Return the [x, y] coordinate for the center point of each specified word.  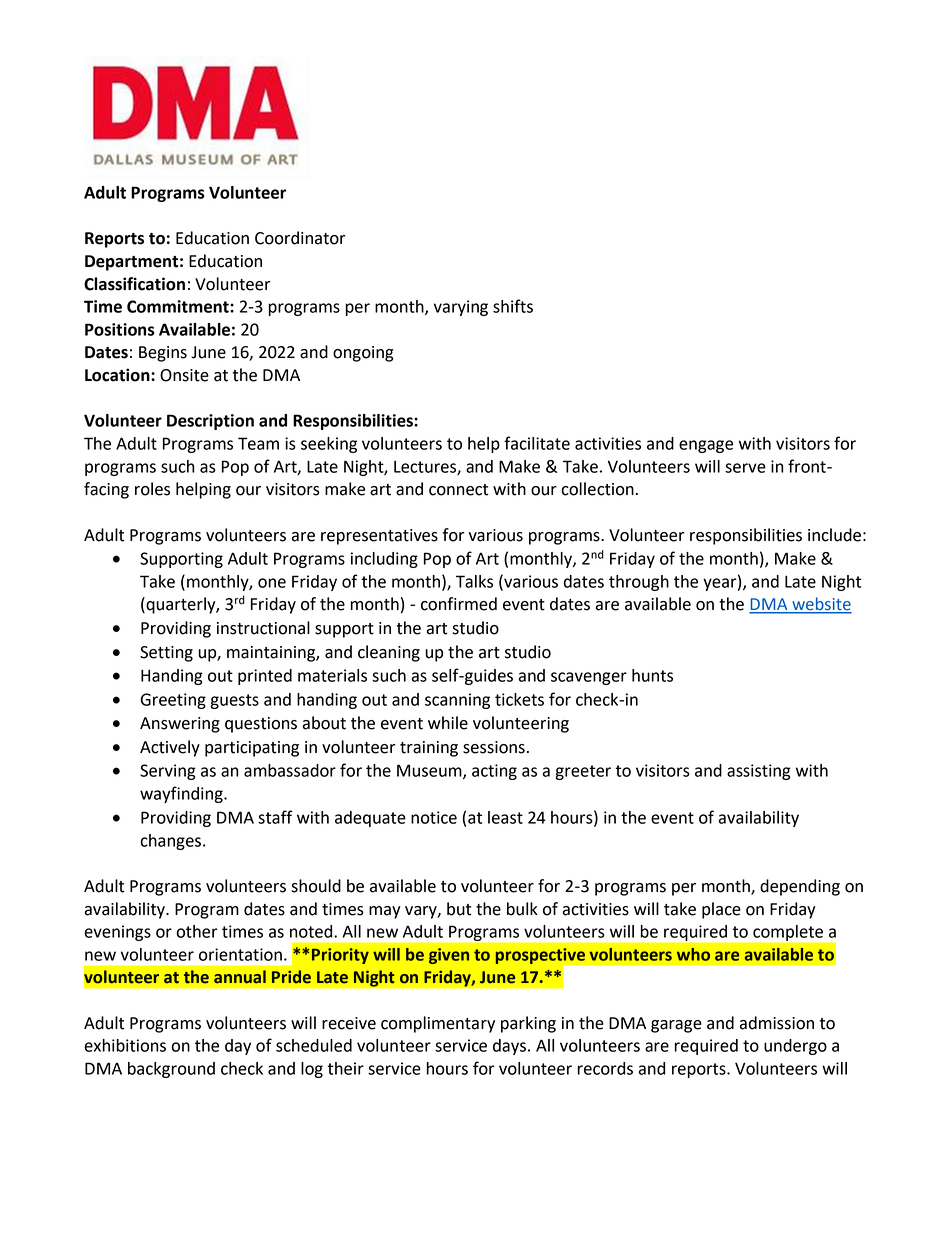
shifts [513, 306]
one [272, 583]
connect [458, 490]
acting [494, 772]
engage [706, 446]
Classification [134, 284]
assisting [759, 772]
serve [745, 468]
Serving [168, 772]
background [171, 1070]
